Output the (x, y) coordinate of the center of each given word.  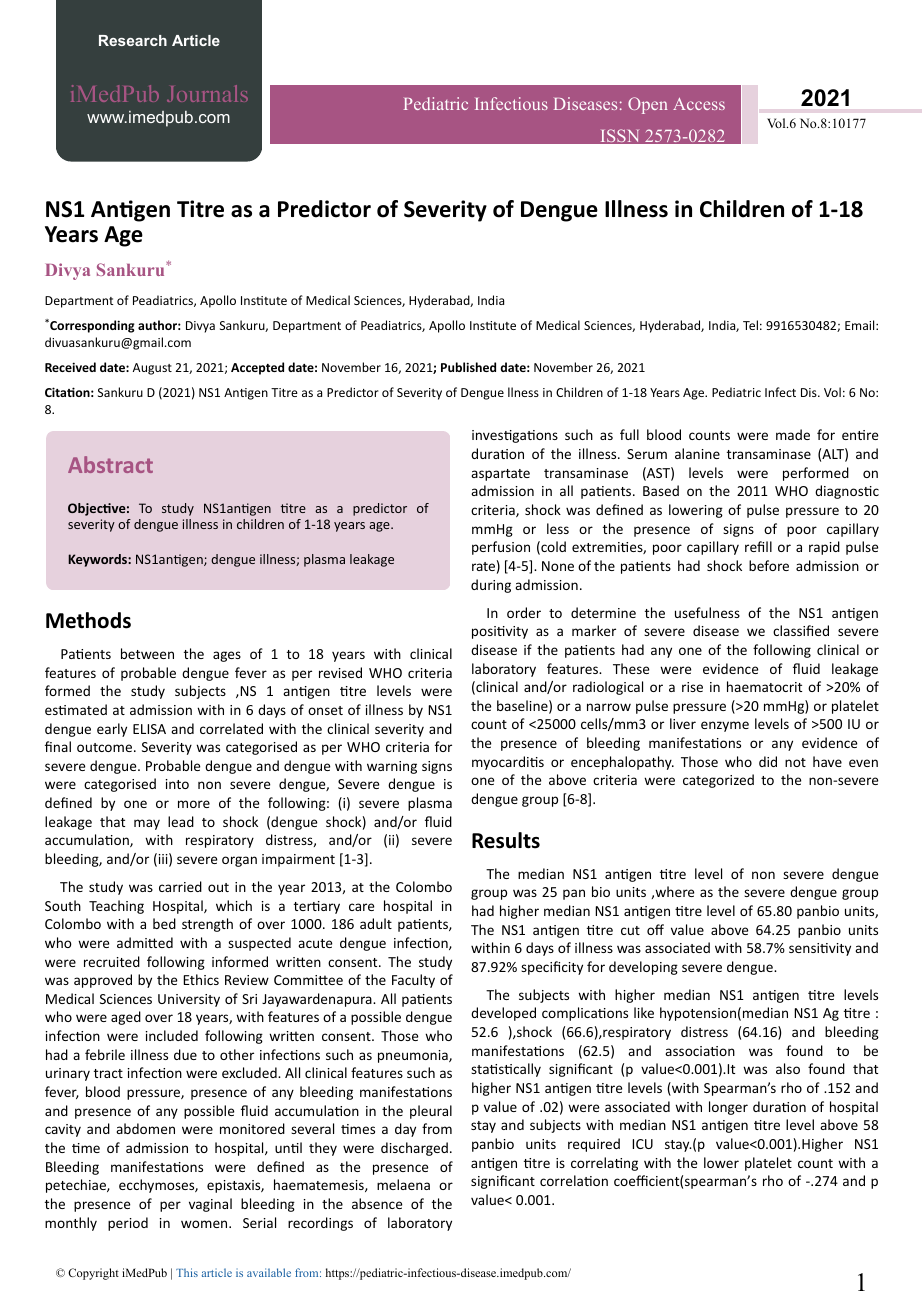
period (128, 1224)
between (147, 653)
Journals (207, 93)
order (524, 612)
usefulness (707, 612)
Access (699, 104)
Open (647, 105)
